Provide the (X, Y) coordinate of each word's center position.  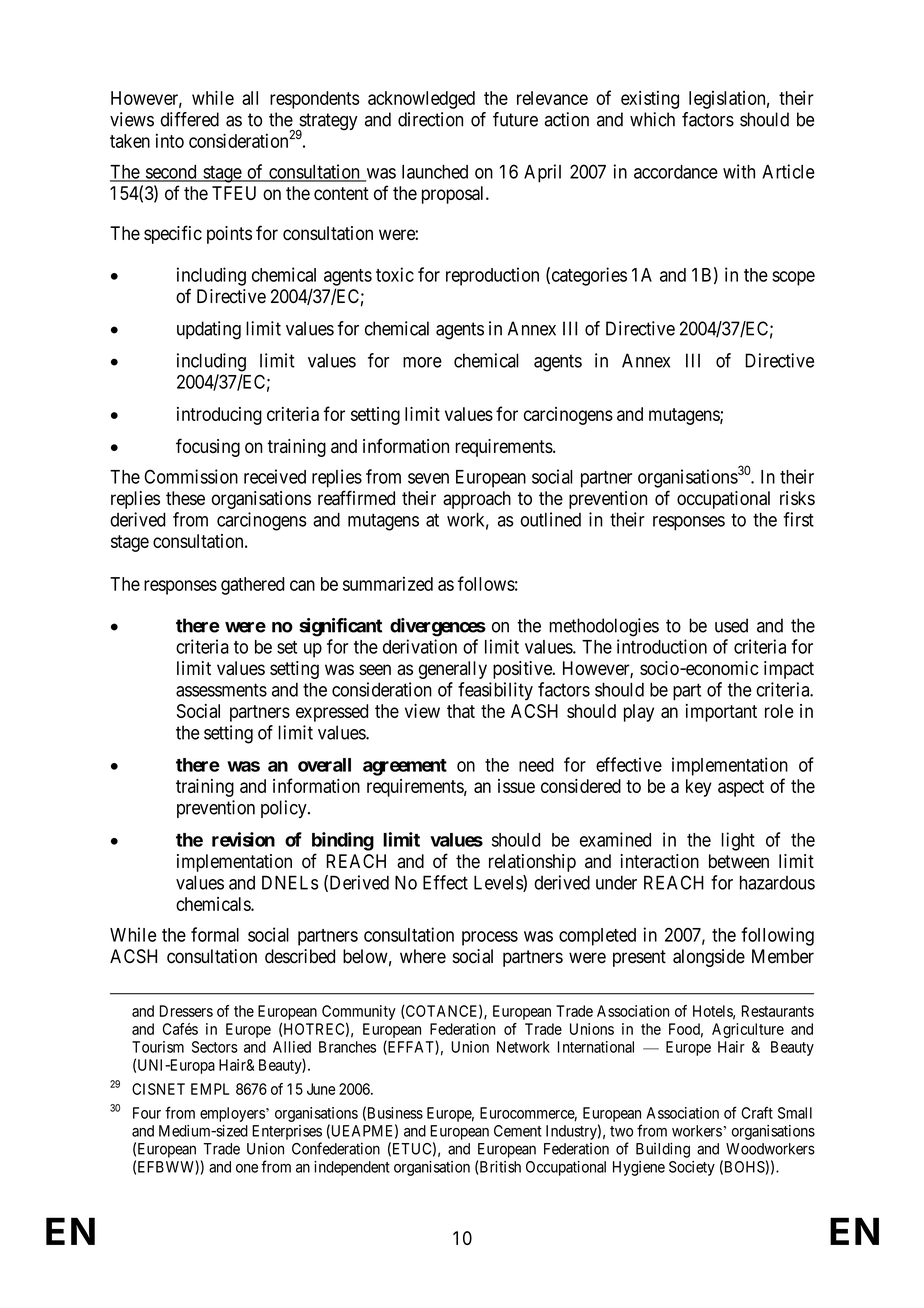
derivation (420, 646)
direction (430, 119)
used (731, 625)
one (247, 1168)
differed (190, 119)
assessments (221, 690)
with (739, 171)
